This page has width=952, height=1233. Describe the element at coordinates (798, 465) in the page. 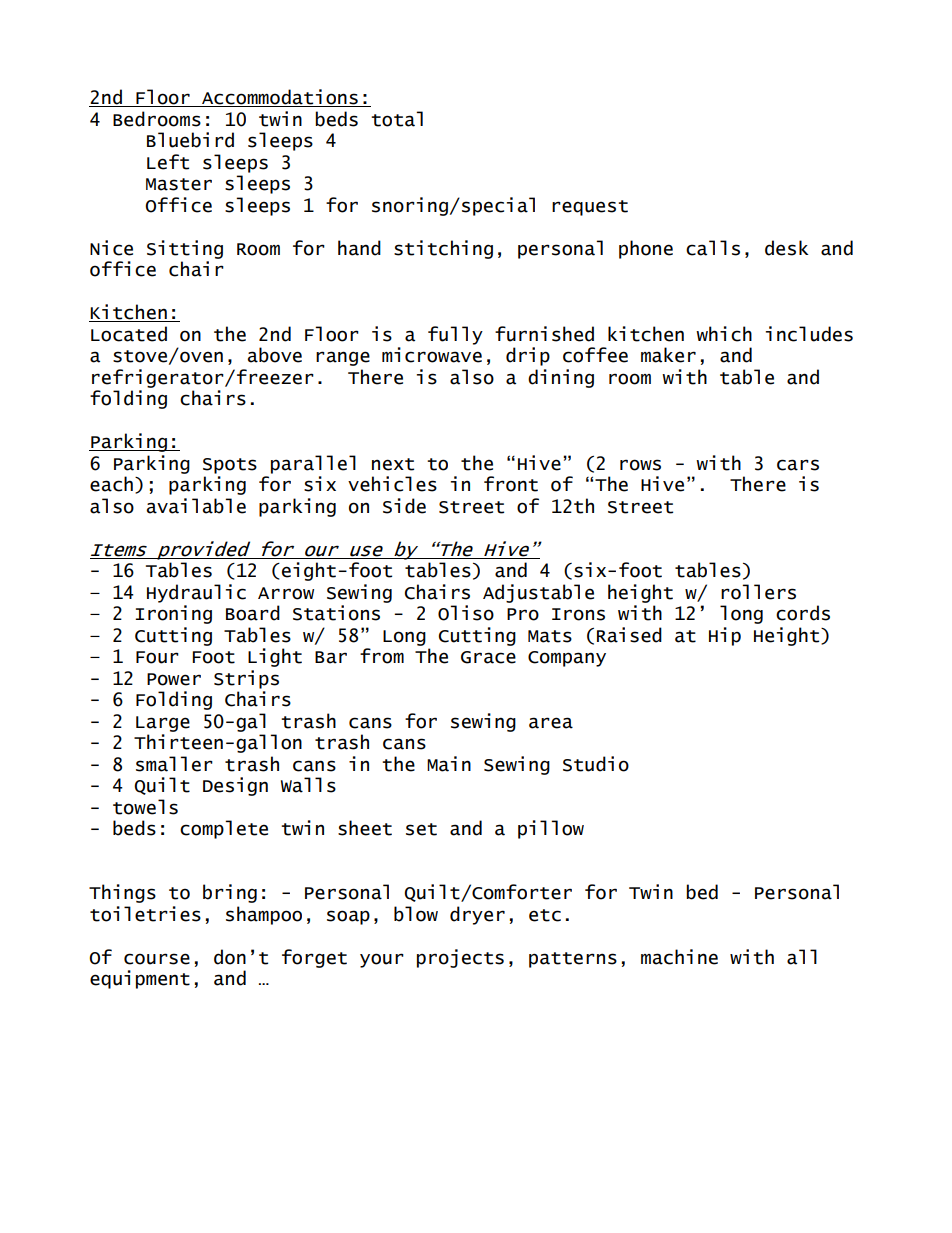

I see `cars` at that location.
